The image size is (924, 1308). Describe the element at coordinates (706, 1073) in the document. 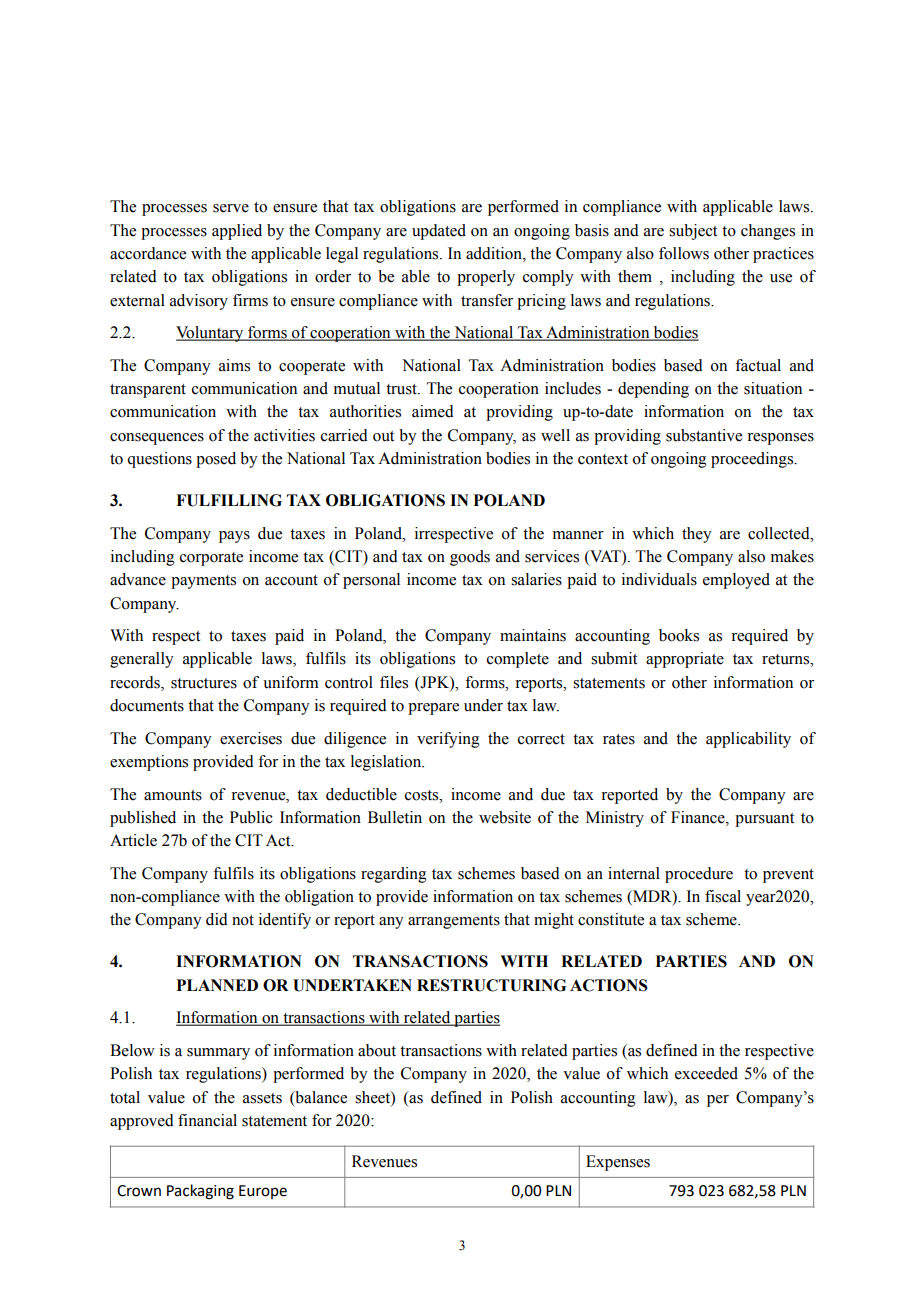

I see `exceeded` at that location.
